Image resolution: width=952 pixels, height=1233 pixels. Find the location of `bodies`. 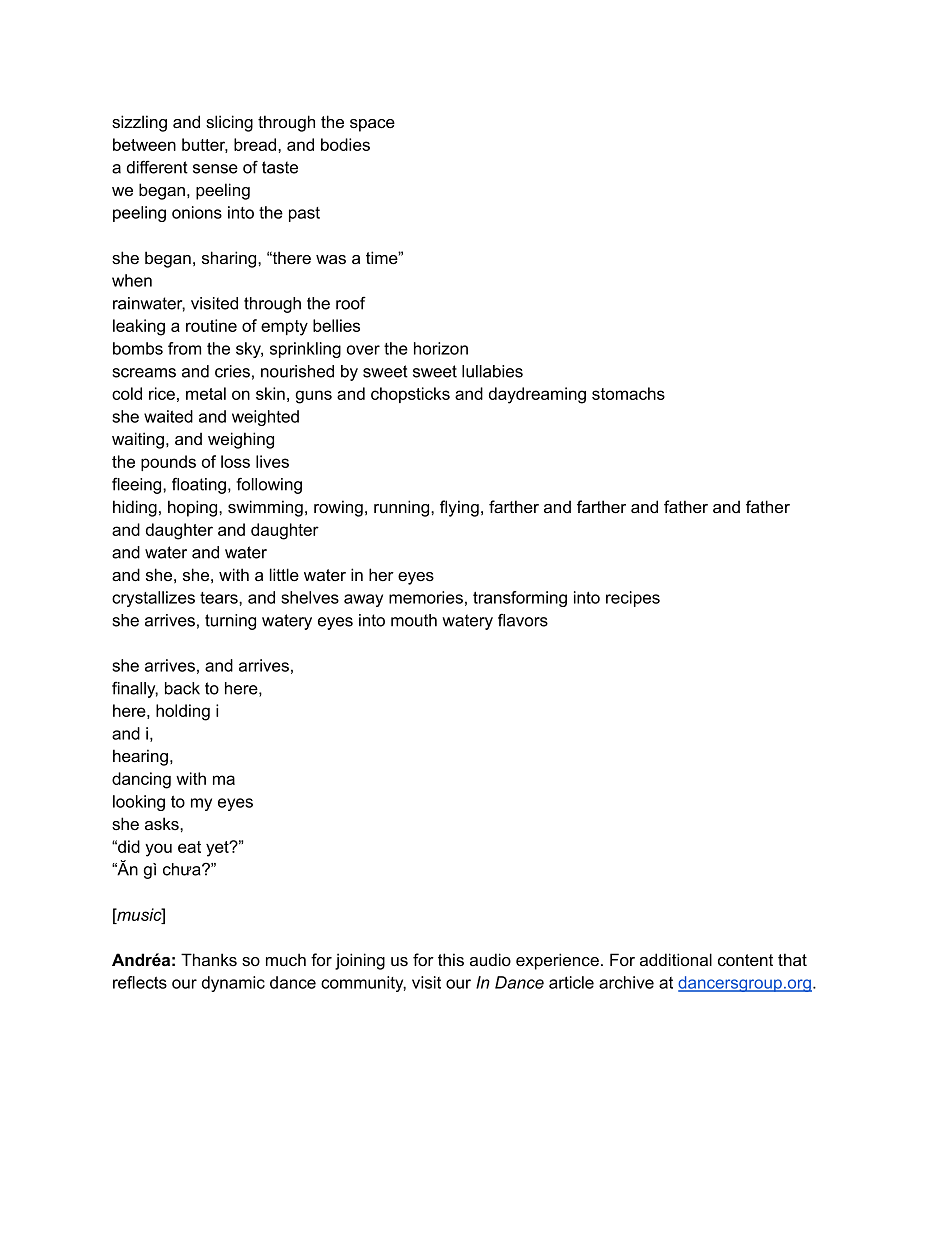

bodies is located at coordinates (345, 144).
